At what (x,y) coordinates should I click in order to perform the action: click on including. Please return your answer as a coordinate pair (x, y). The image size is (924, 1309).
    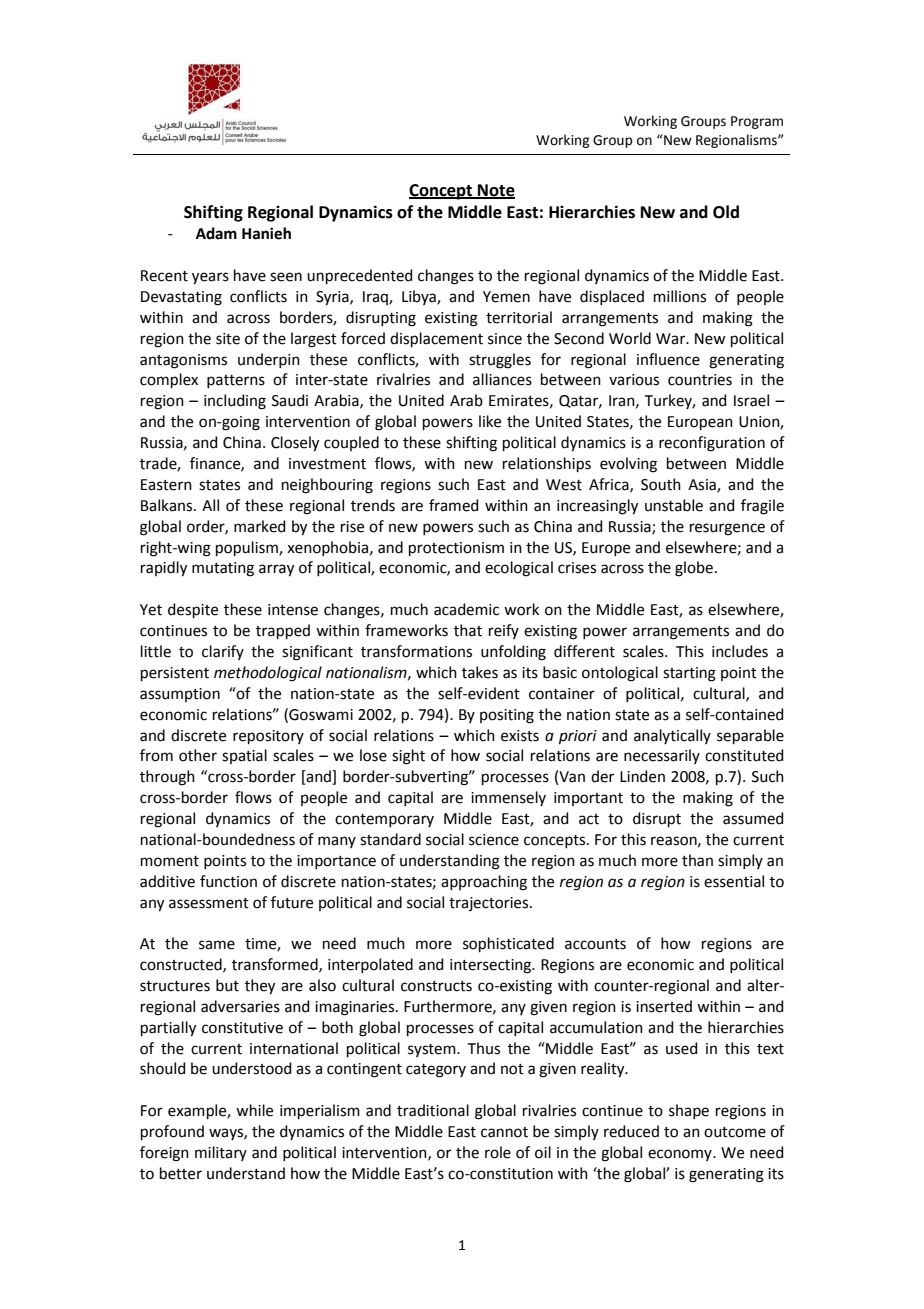
    Looking at the image, I should click on (235, 402).
